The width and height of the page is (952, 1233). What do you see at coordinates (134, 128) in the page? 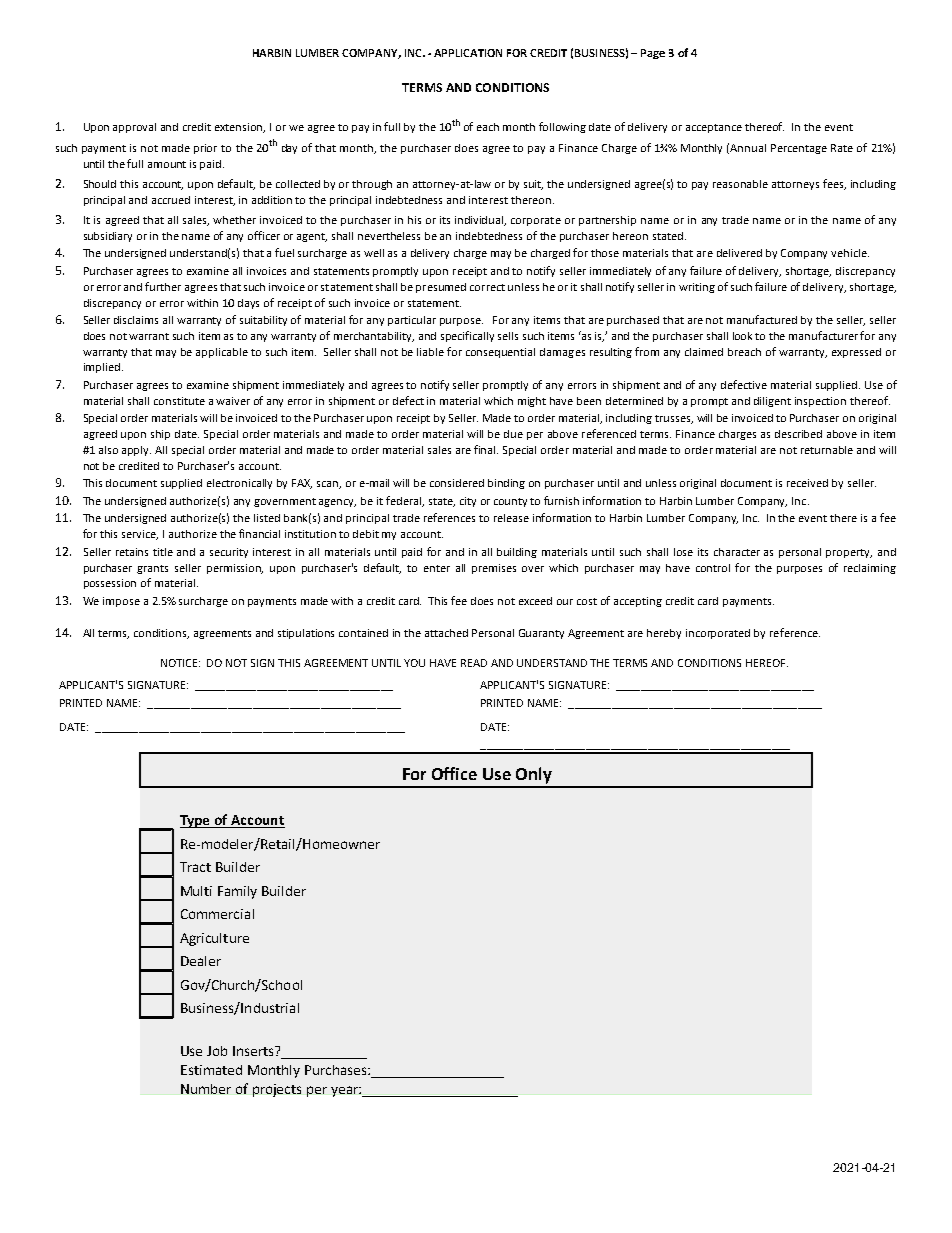
I see `approval` at bounding box center [134, 128].
